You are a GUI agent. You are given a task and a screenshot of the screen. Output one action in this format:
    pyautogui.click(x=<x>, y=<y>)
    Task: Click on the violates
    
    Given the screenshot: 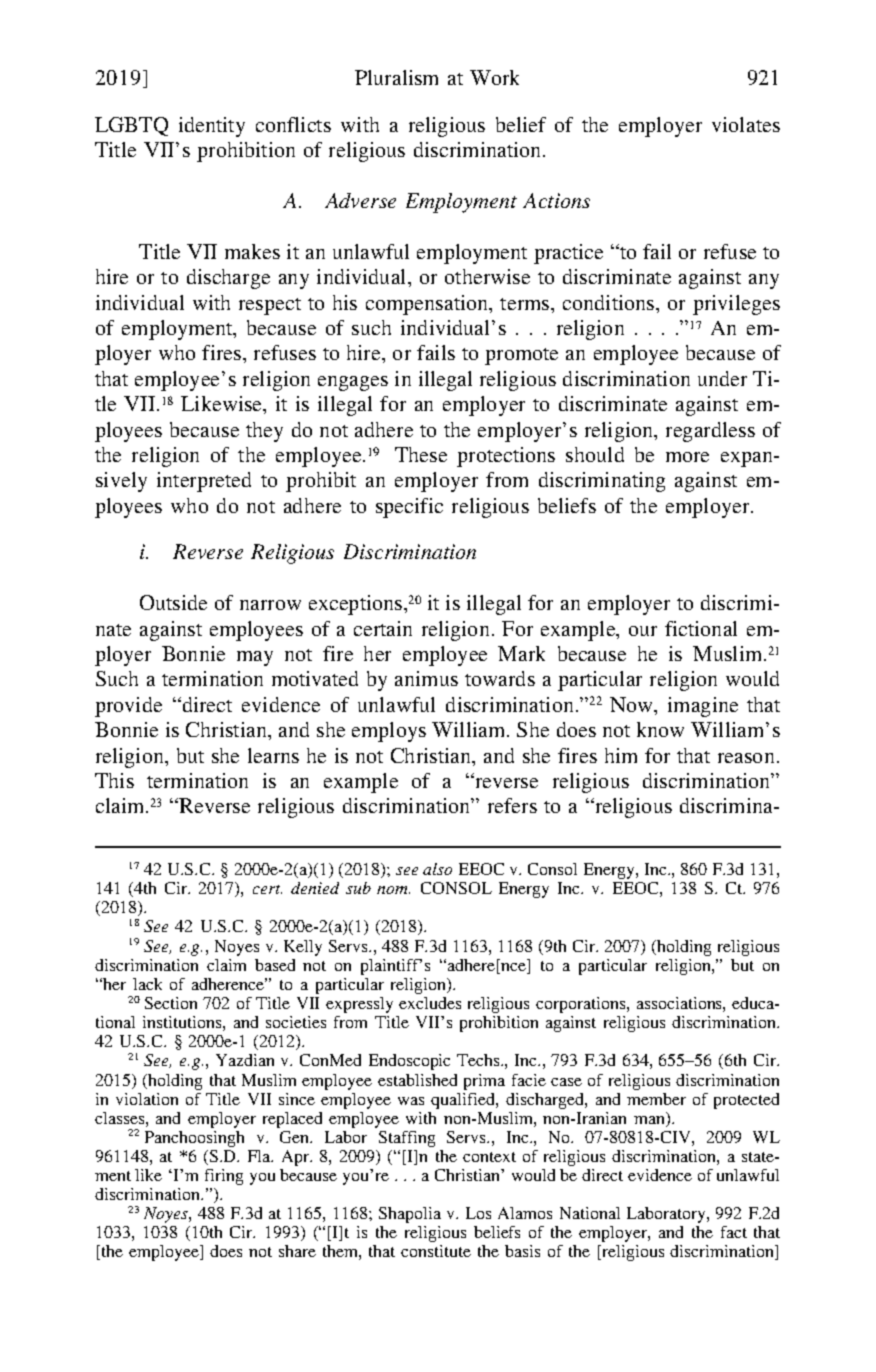 What is the action you would take?
    pyautogui.click(x=746, y=124)
